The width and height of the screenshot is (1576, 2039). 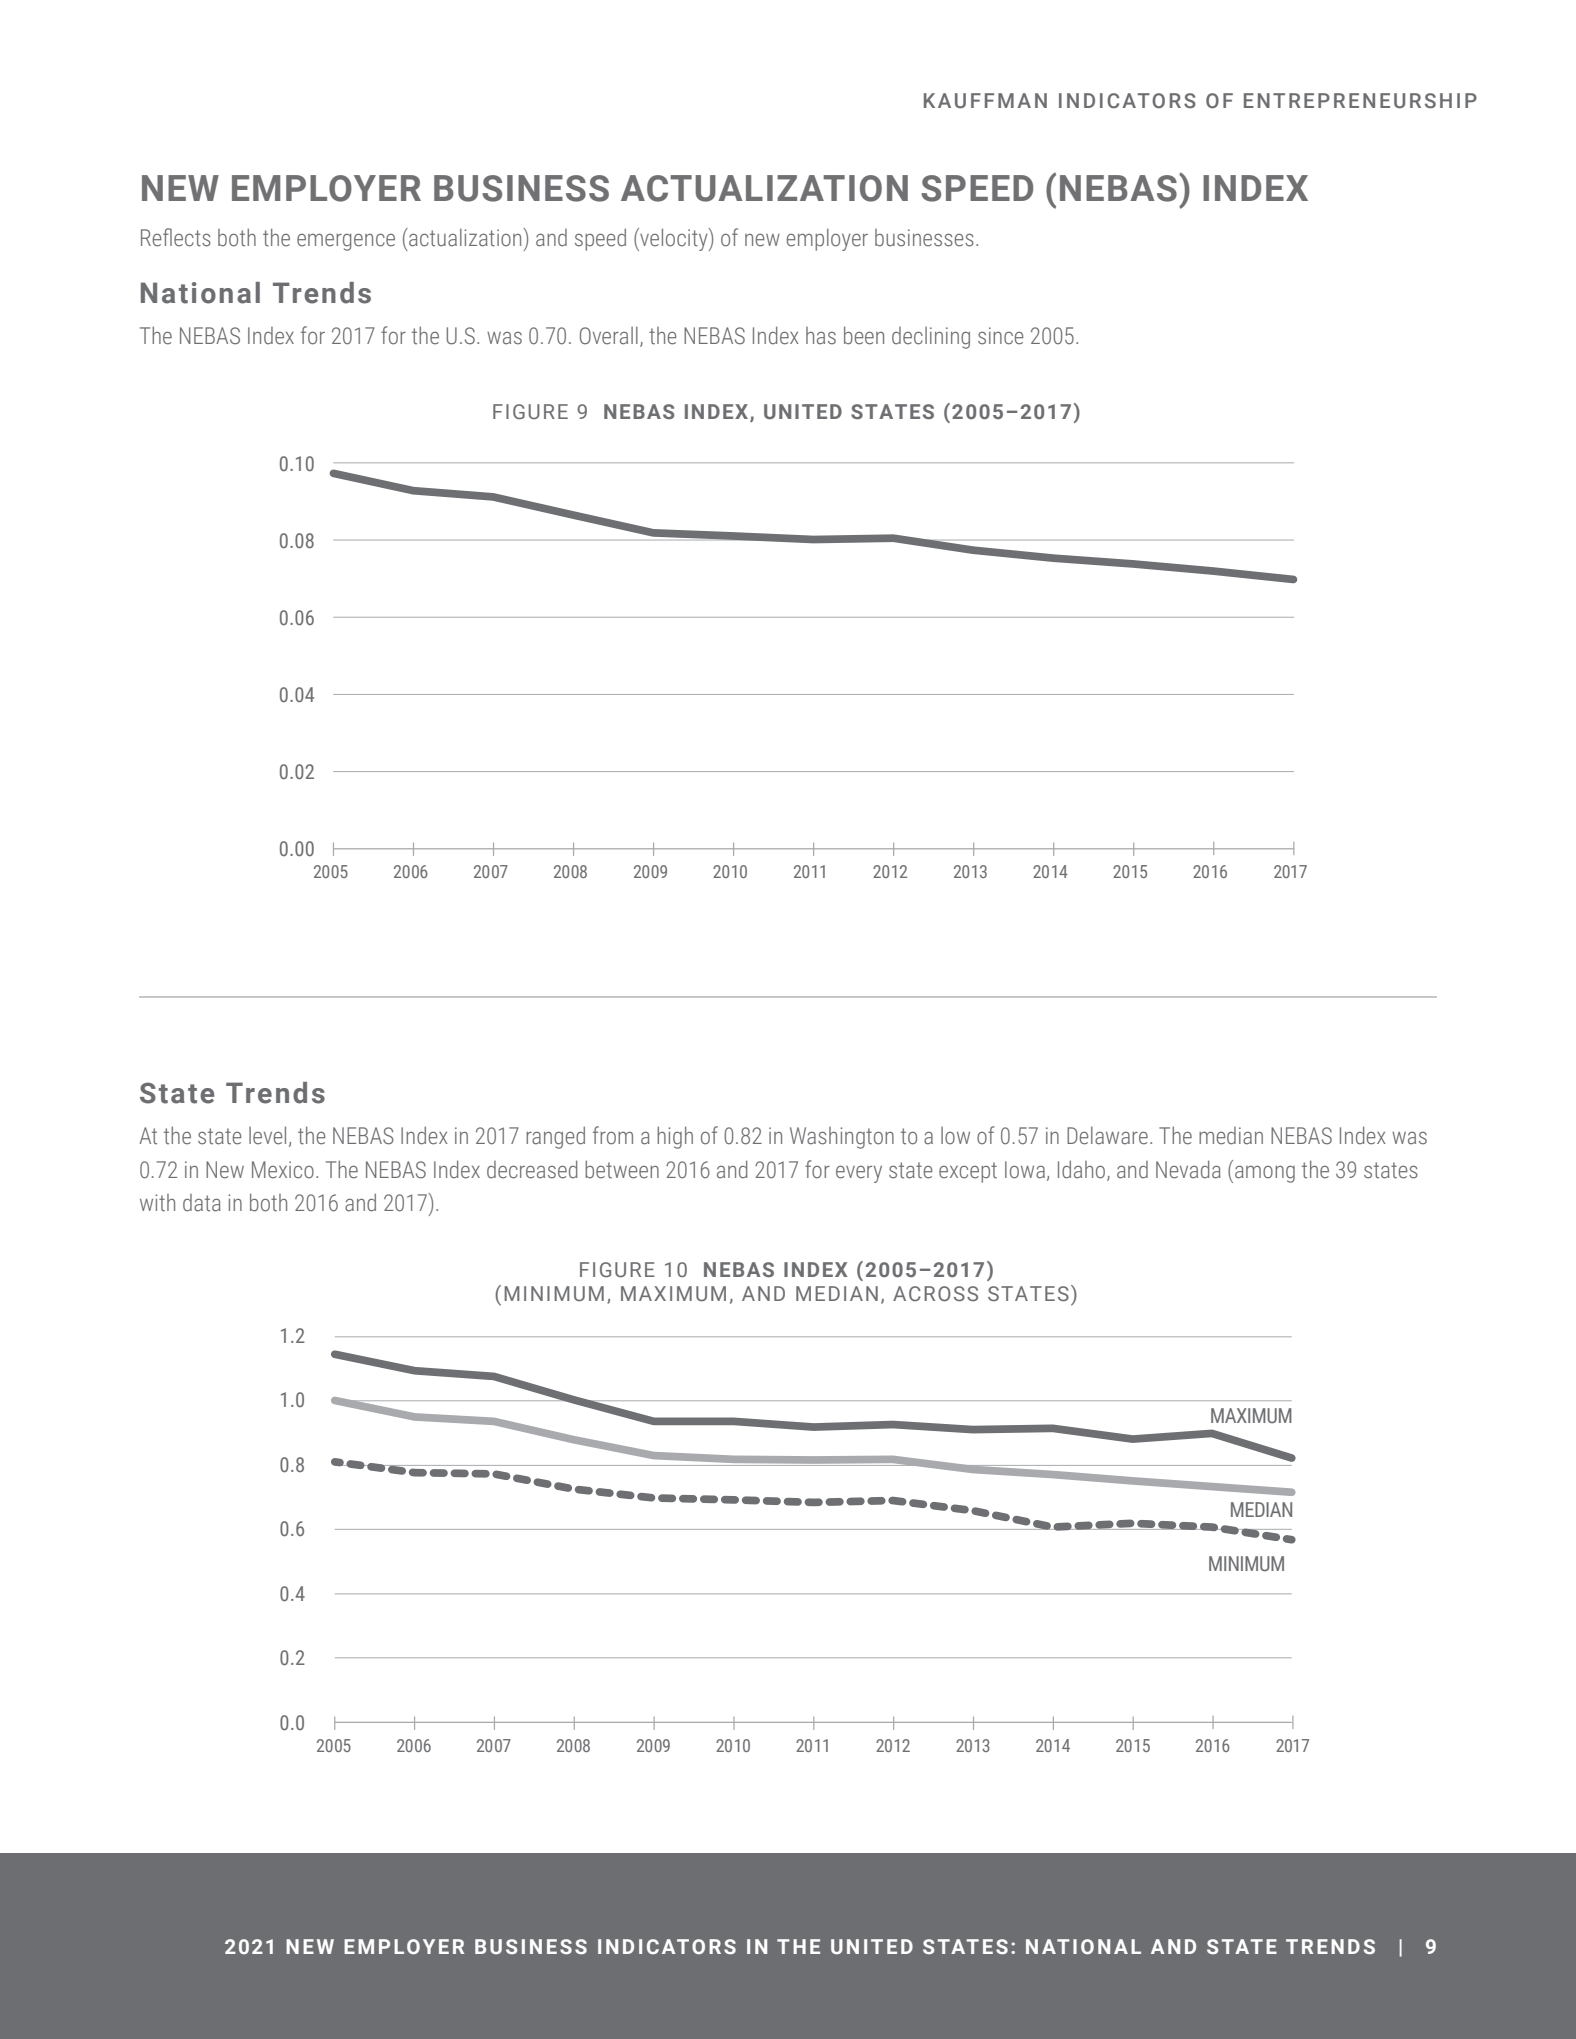 What do you see at coordinates (267, 1135) in the screenshot?
I see `level` at bounding box center [267, 1135].
